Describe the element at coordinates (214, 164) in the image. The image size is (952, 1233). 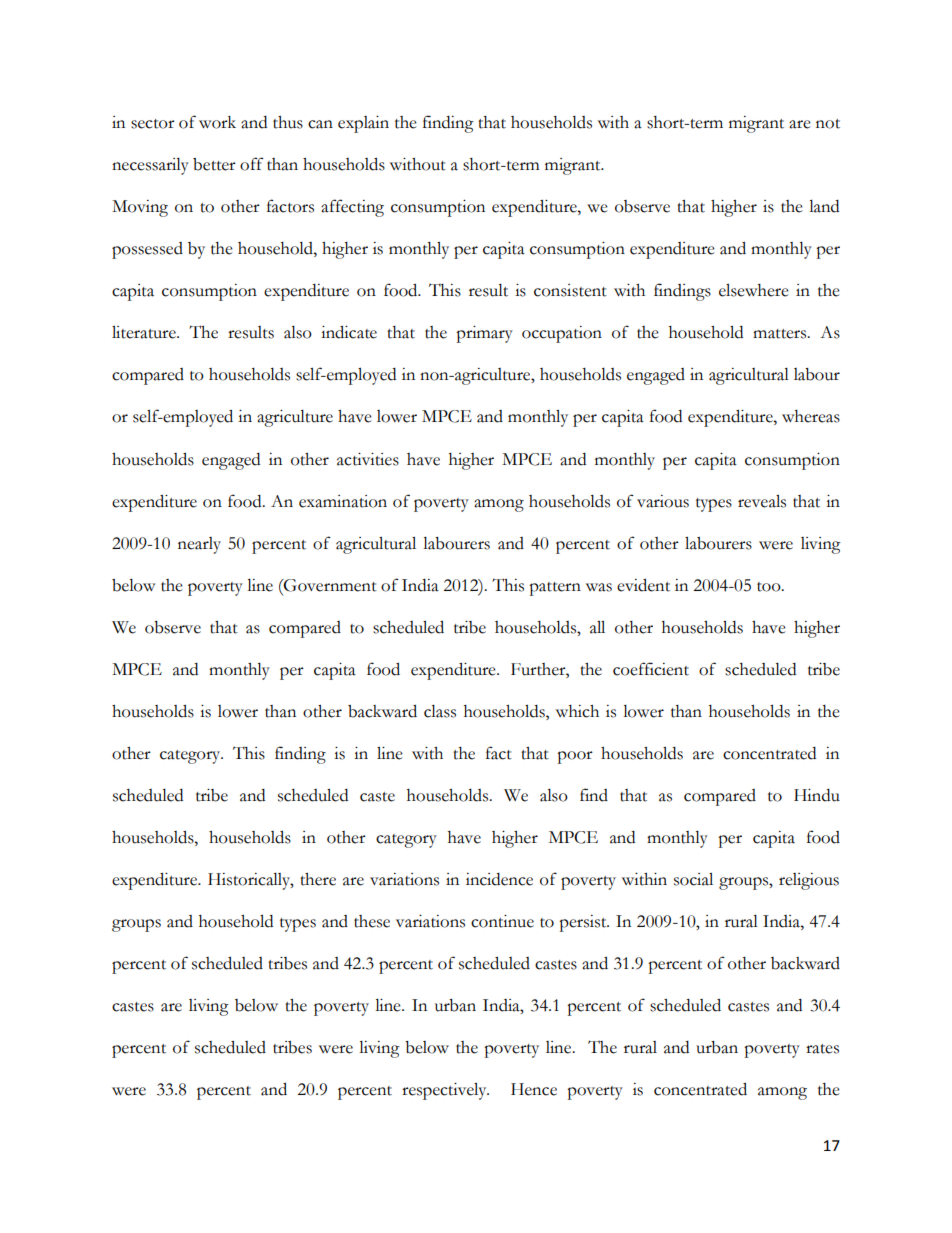
I see `better` at that location.
